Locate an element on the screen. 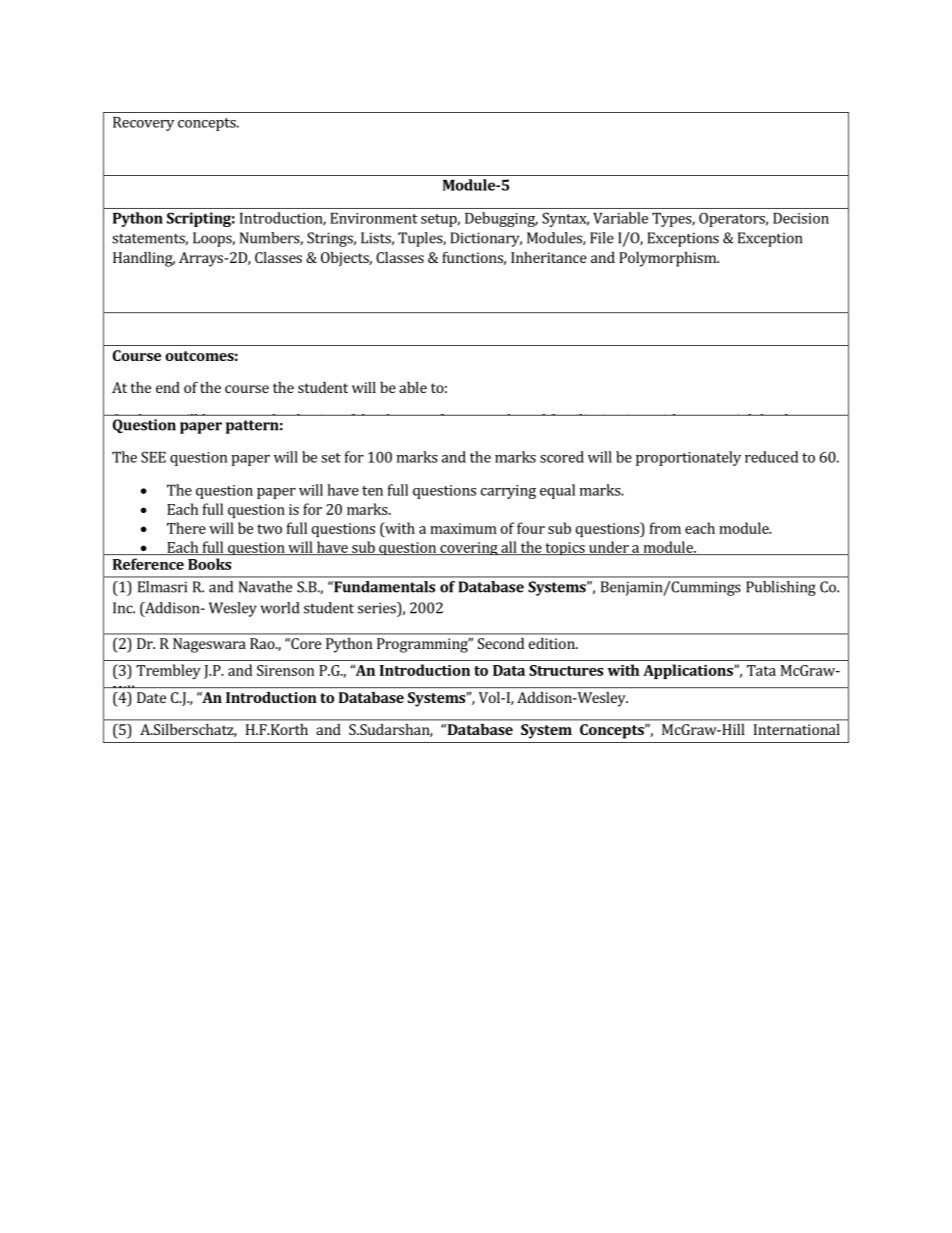 Image resolution: width=952 pixels, height=1233 pixels. Polymorphism is located at coordinates (668, 259).
